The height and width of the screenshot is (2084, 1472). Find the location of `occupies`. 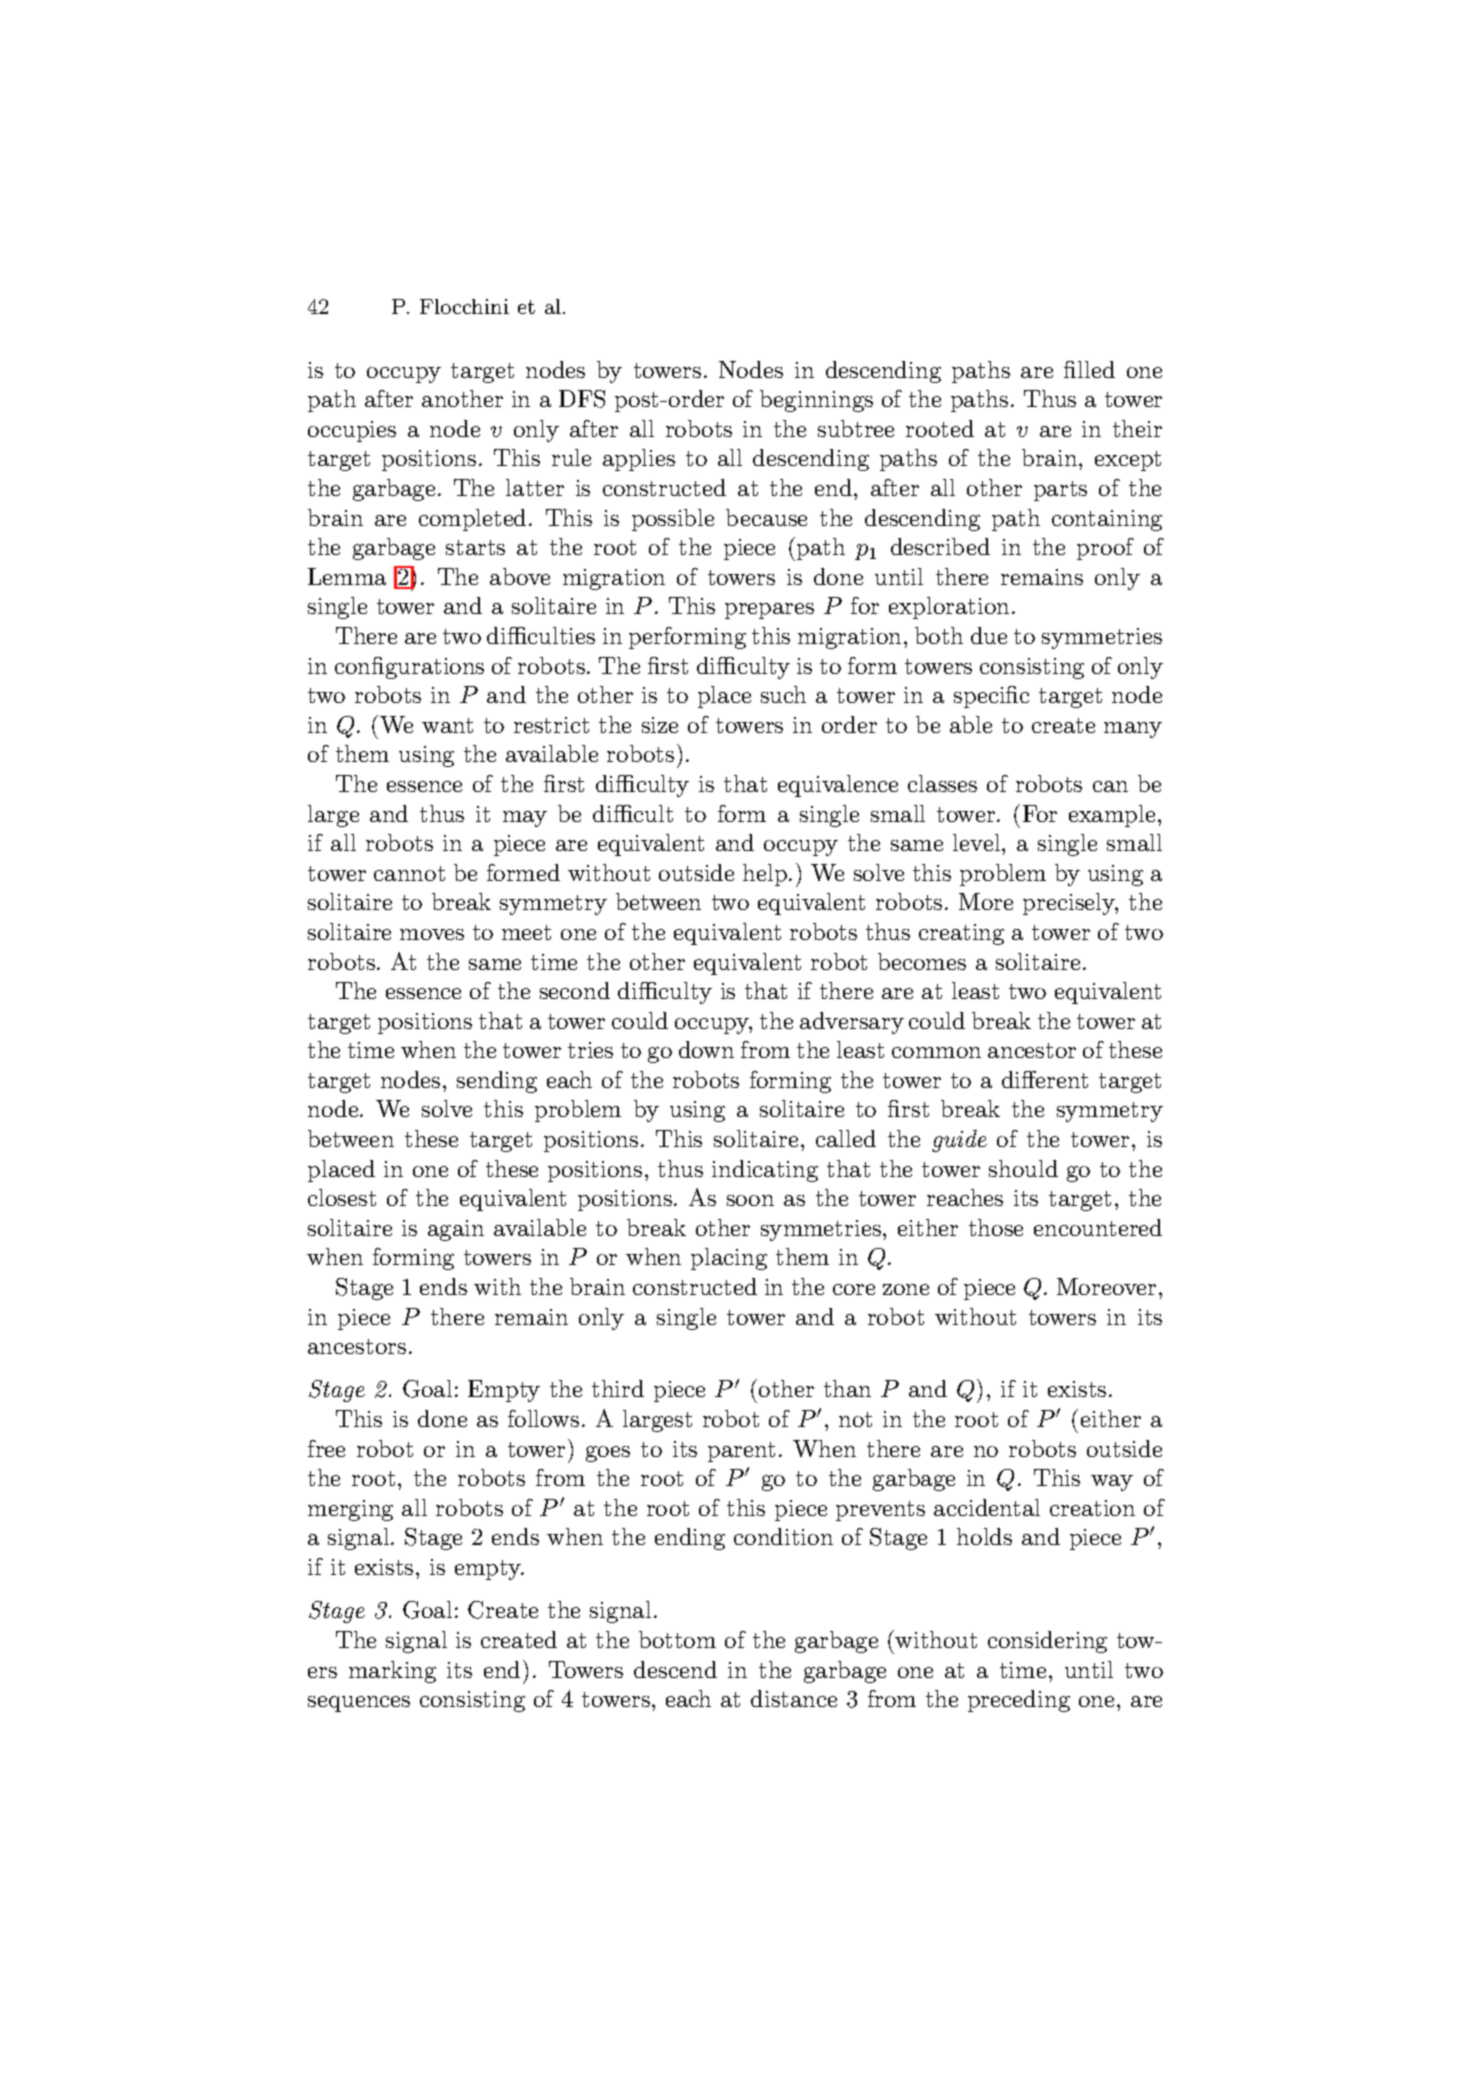

occupies is located at coordinates (352, 431).
